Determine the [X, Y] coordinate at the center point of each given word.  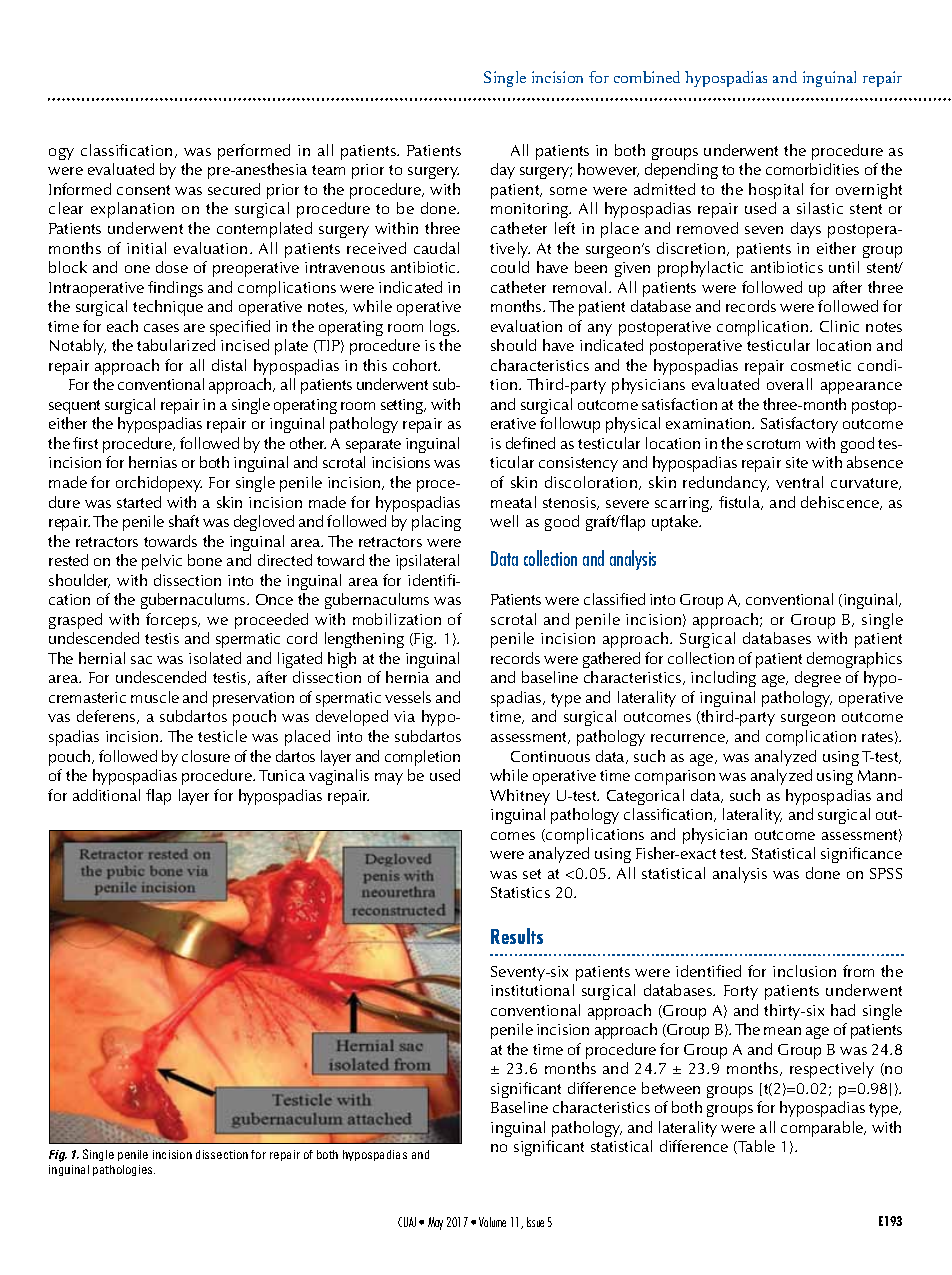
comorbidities [812, 169]
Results [517, 936]
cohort [416, 365]
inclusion [804, 971]
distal [229, 365]
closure [206, 756]
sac [141, 660]
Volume [492, 1222]
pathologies [124, 1170]
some [568, 191]
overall [789, 384]
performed [254, 152]
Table [755, 1147]
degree [818, 679]
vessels [408, 697]
